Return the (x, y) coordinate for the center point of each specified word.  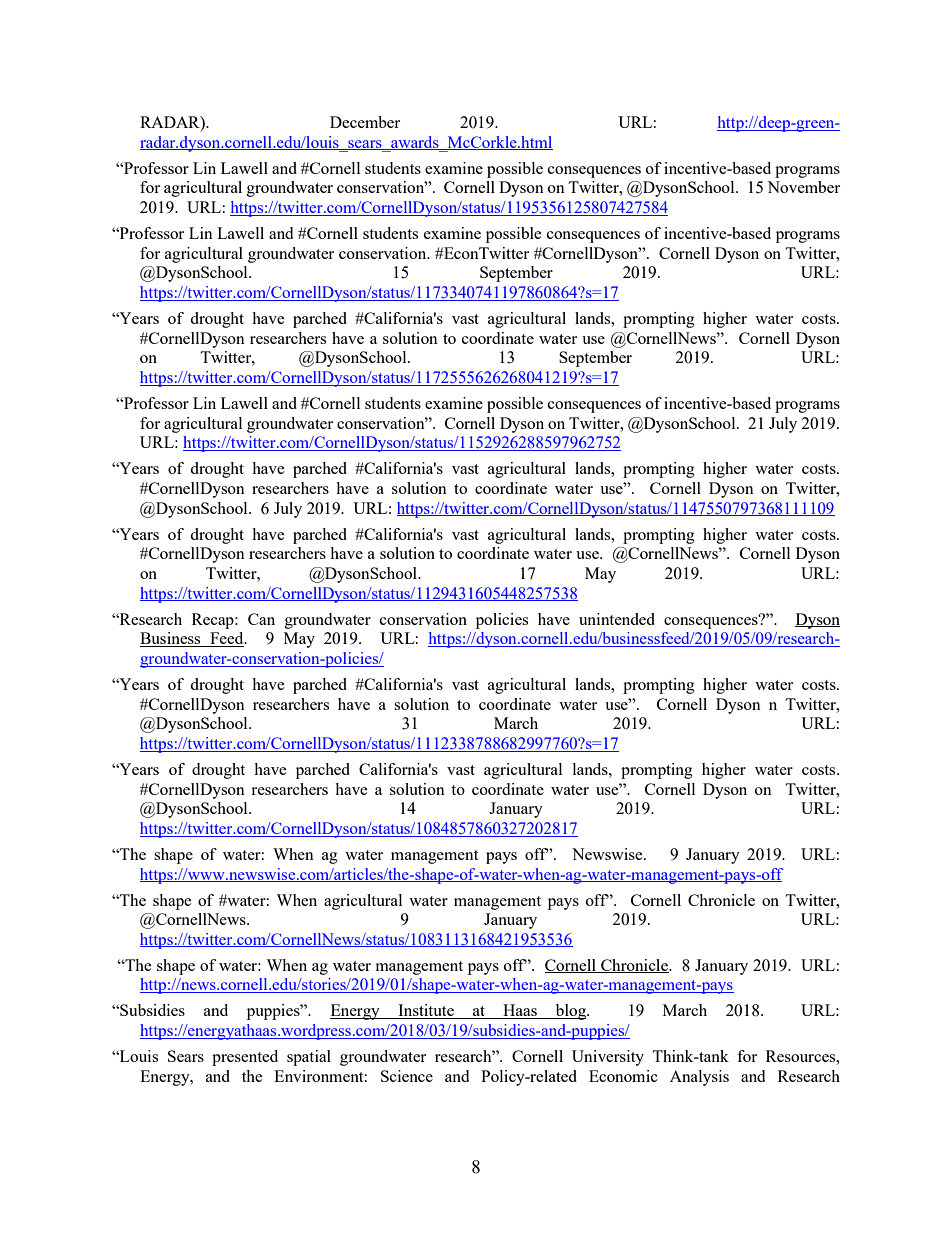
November (803, 187)
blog (570, 1012)
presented (245, 1058)
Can (261, 619)
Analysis (699, 1078)
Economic (623, 1076)
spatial (309, 1058)
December (365, 122)
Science (407, 1076)
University (608, 1058)
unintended (617, 619)
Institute (426, 1011)
